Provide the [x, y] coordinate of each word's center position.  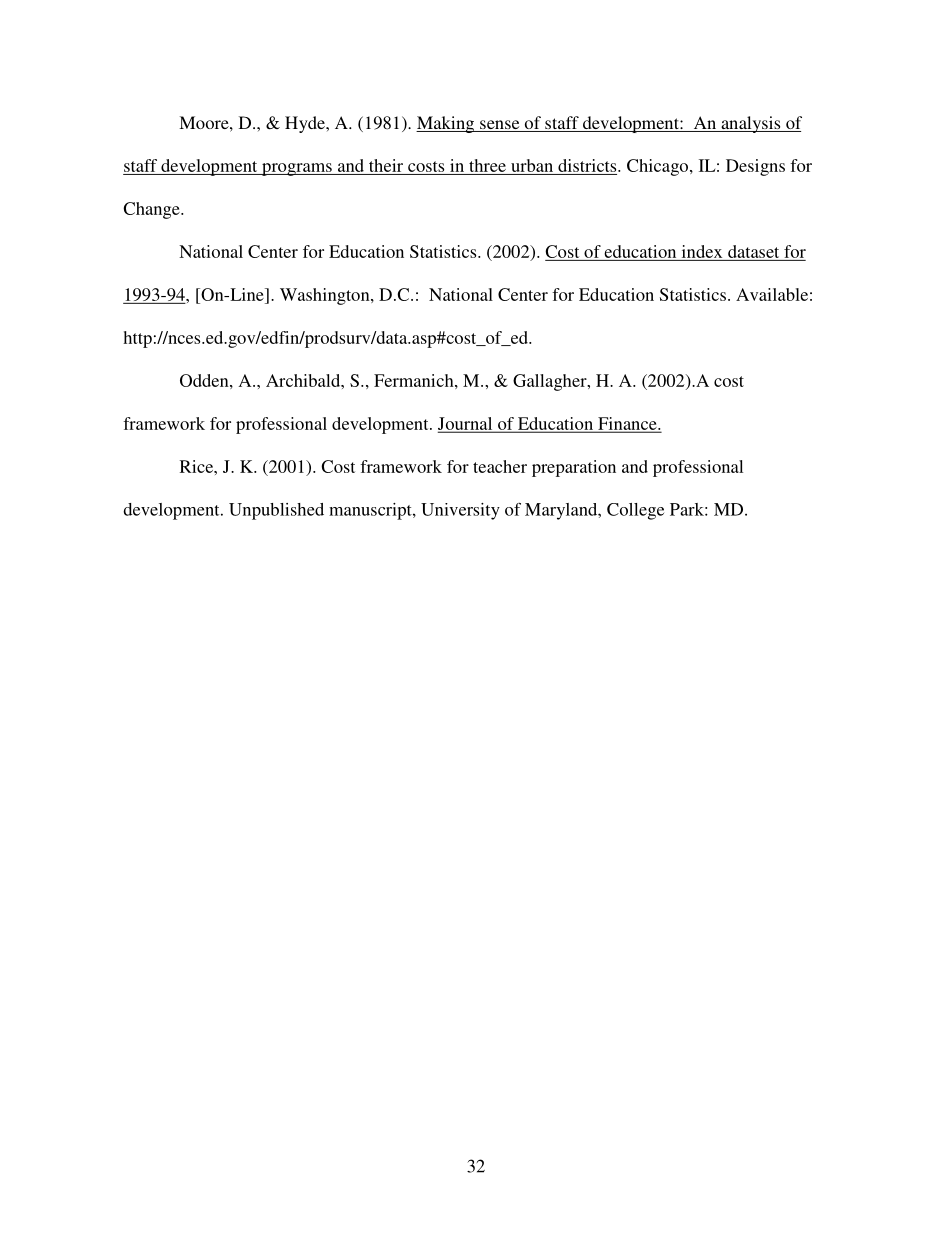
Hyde [306, 124]
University [460, 511]
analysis [751, 124]
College [635, 511]
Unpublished [276, 511]
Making [446, 124]
